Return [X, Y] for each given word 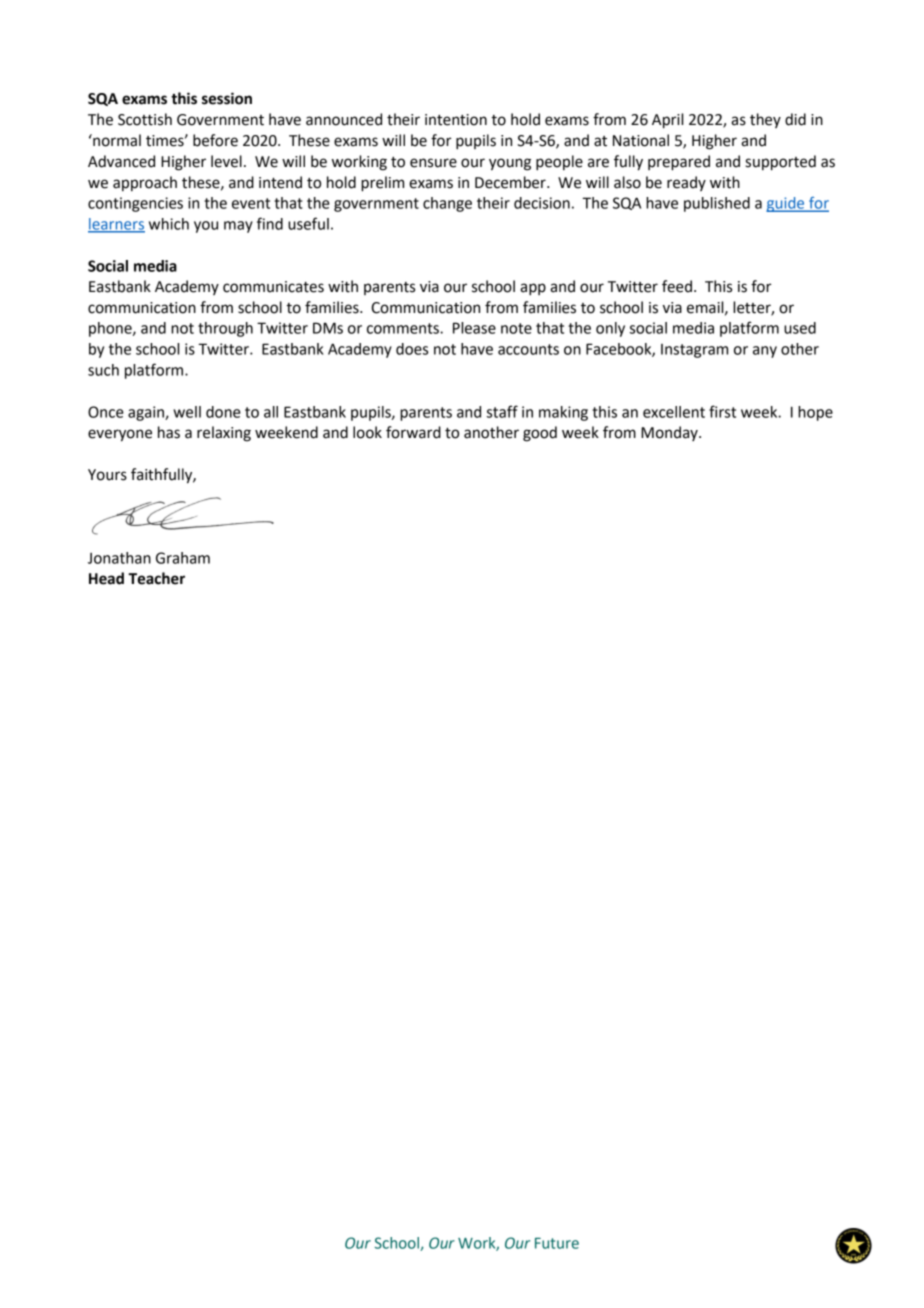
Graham [183, 558]
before [215, 140]
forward [413, 432]
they [765, 120]
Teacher [156, 578]
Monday [670, 433]
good [540, 434]
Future [557, 1243]
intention [456, 120]
